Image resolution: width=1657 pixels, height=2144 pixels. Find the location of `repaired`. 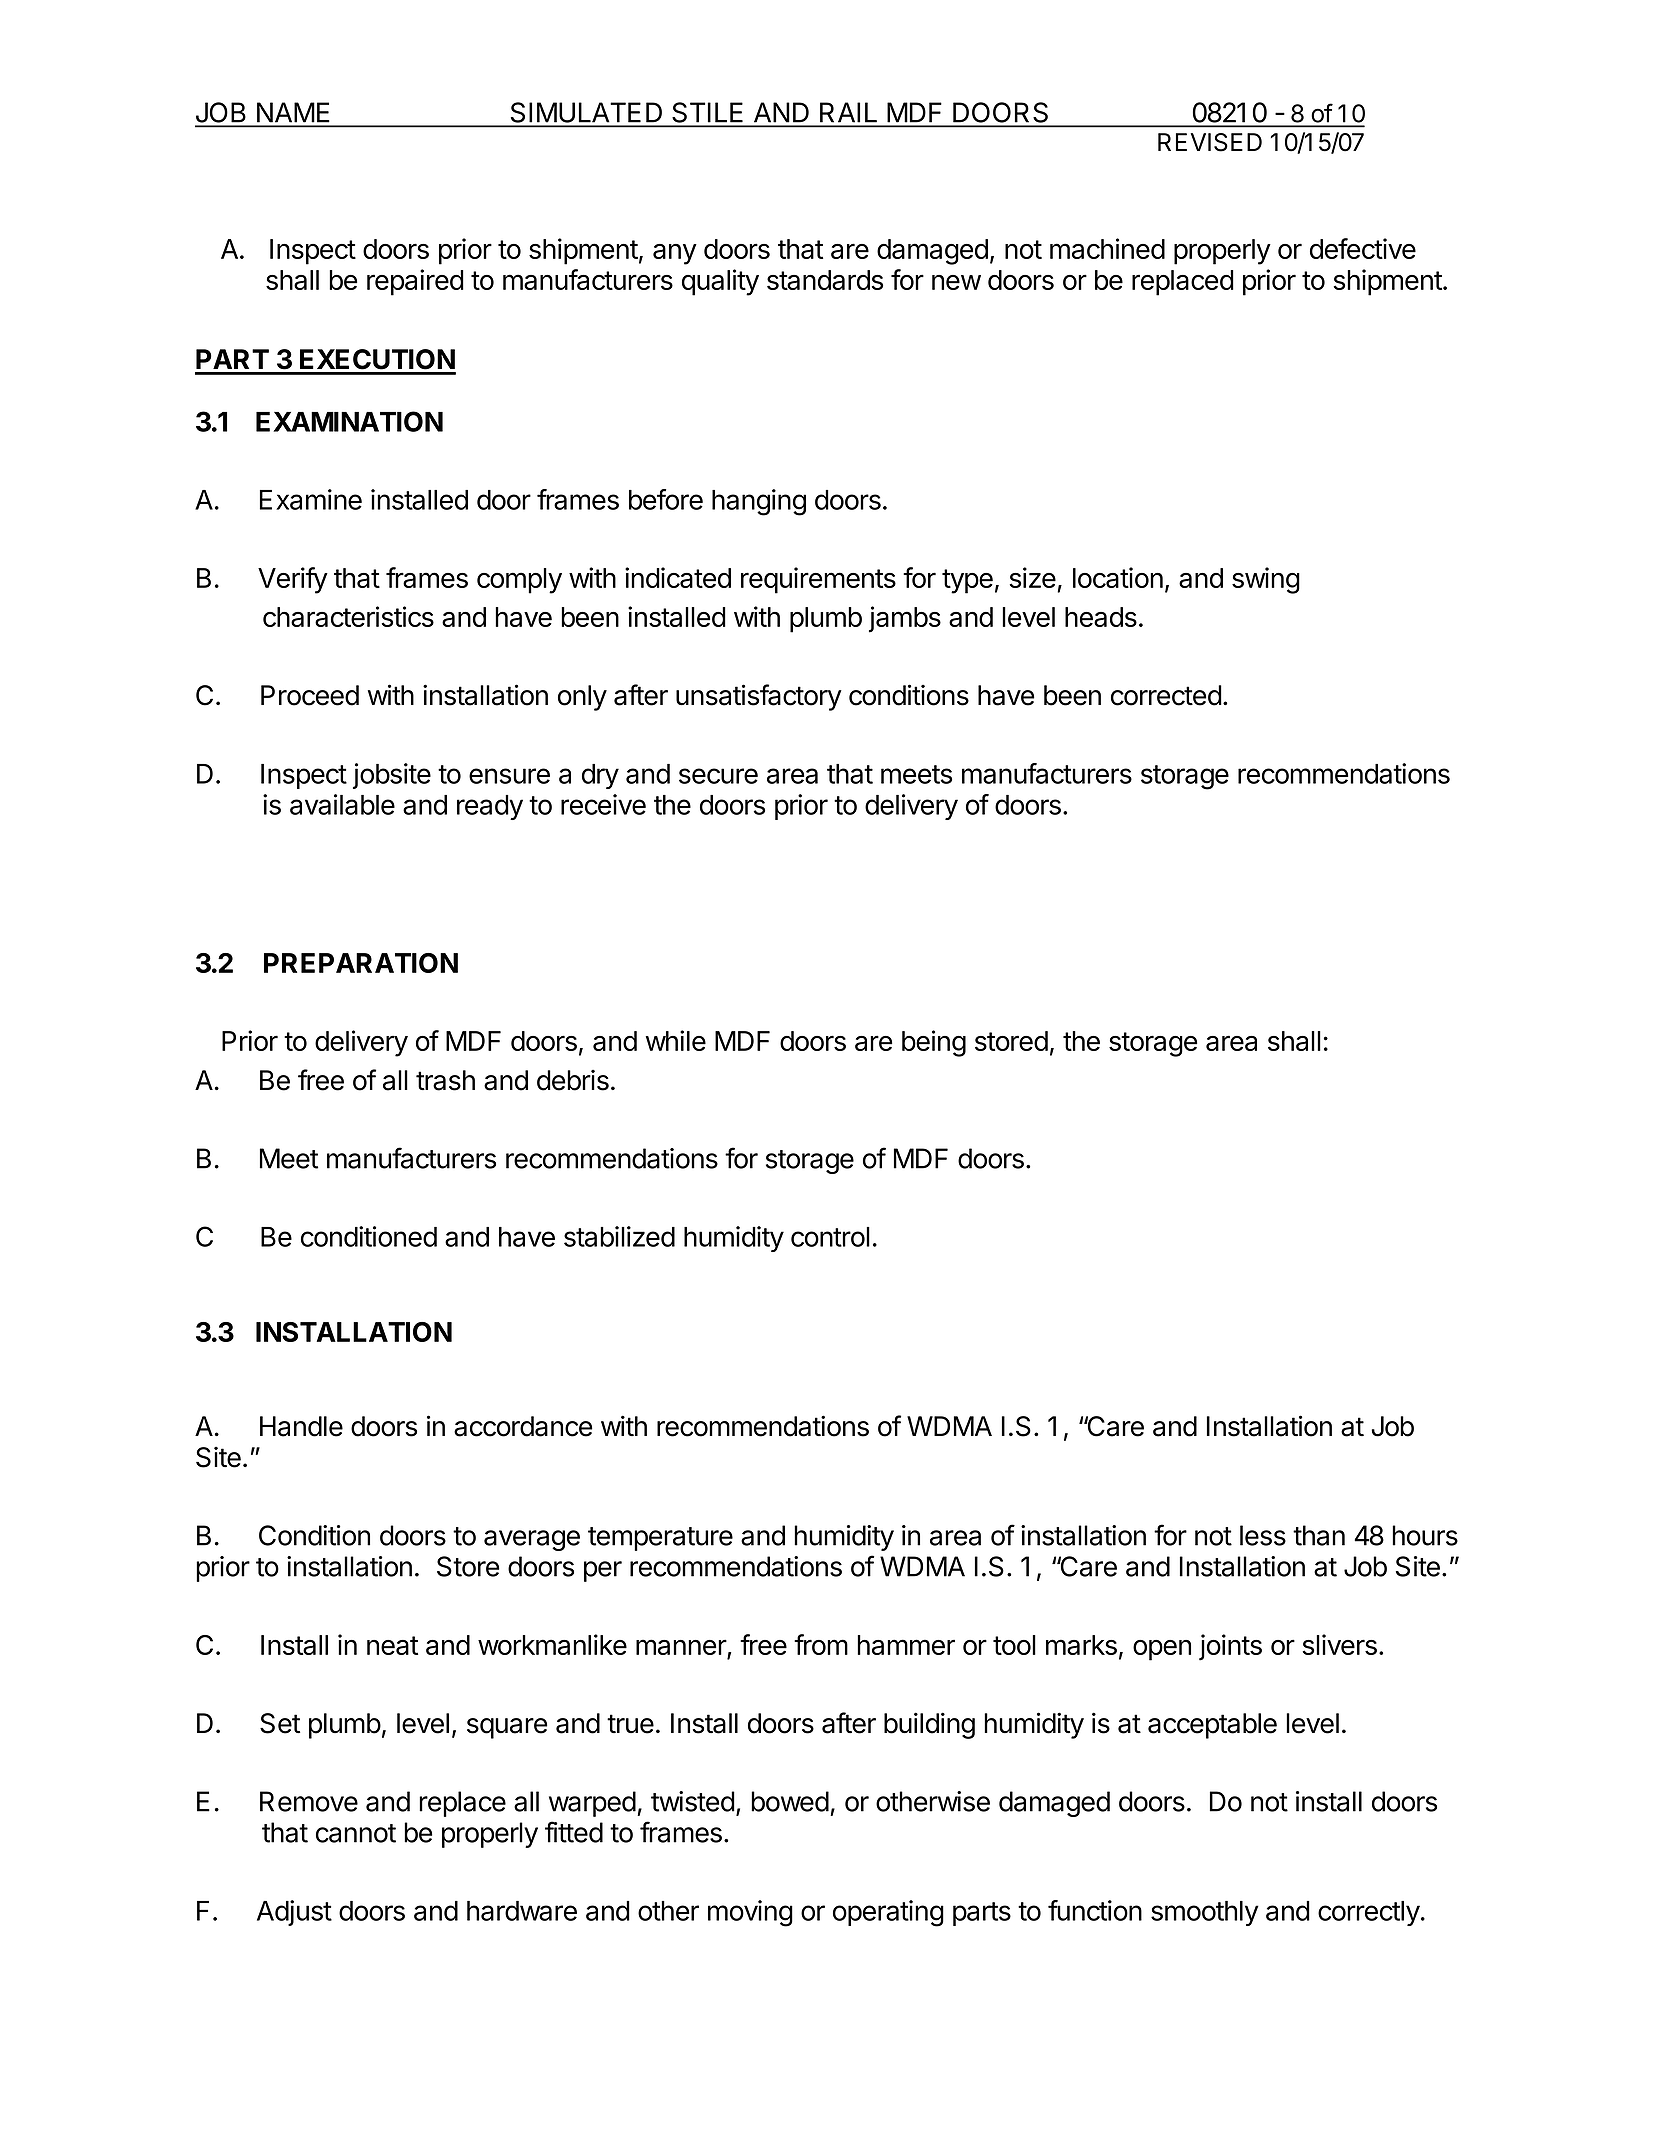

repaired is located at coordinates (415, 282).
